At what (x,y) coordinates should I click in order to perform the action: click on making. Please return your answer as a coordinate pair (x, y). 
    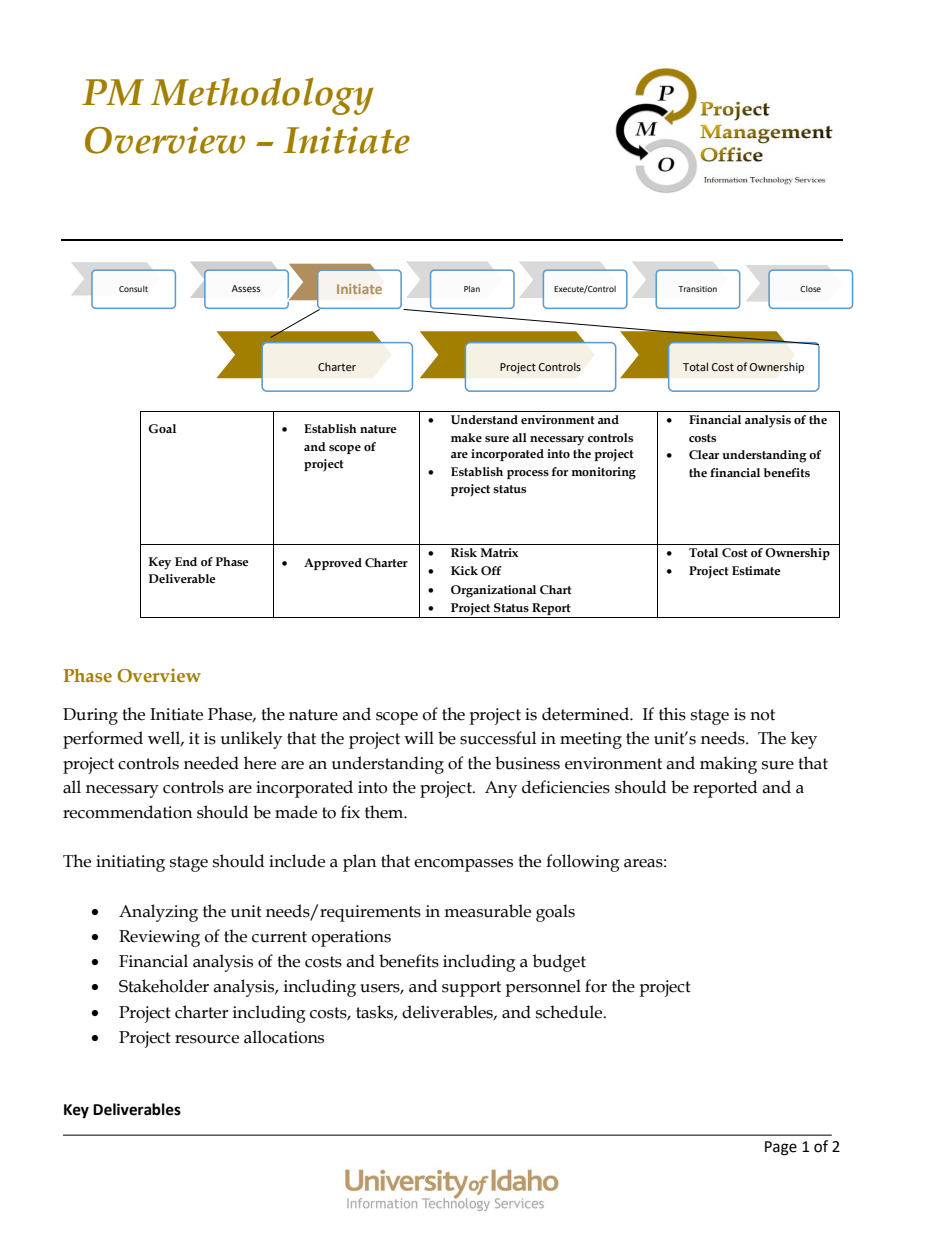
    Looking at the image, I should click on (728, 765).
